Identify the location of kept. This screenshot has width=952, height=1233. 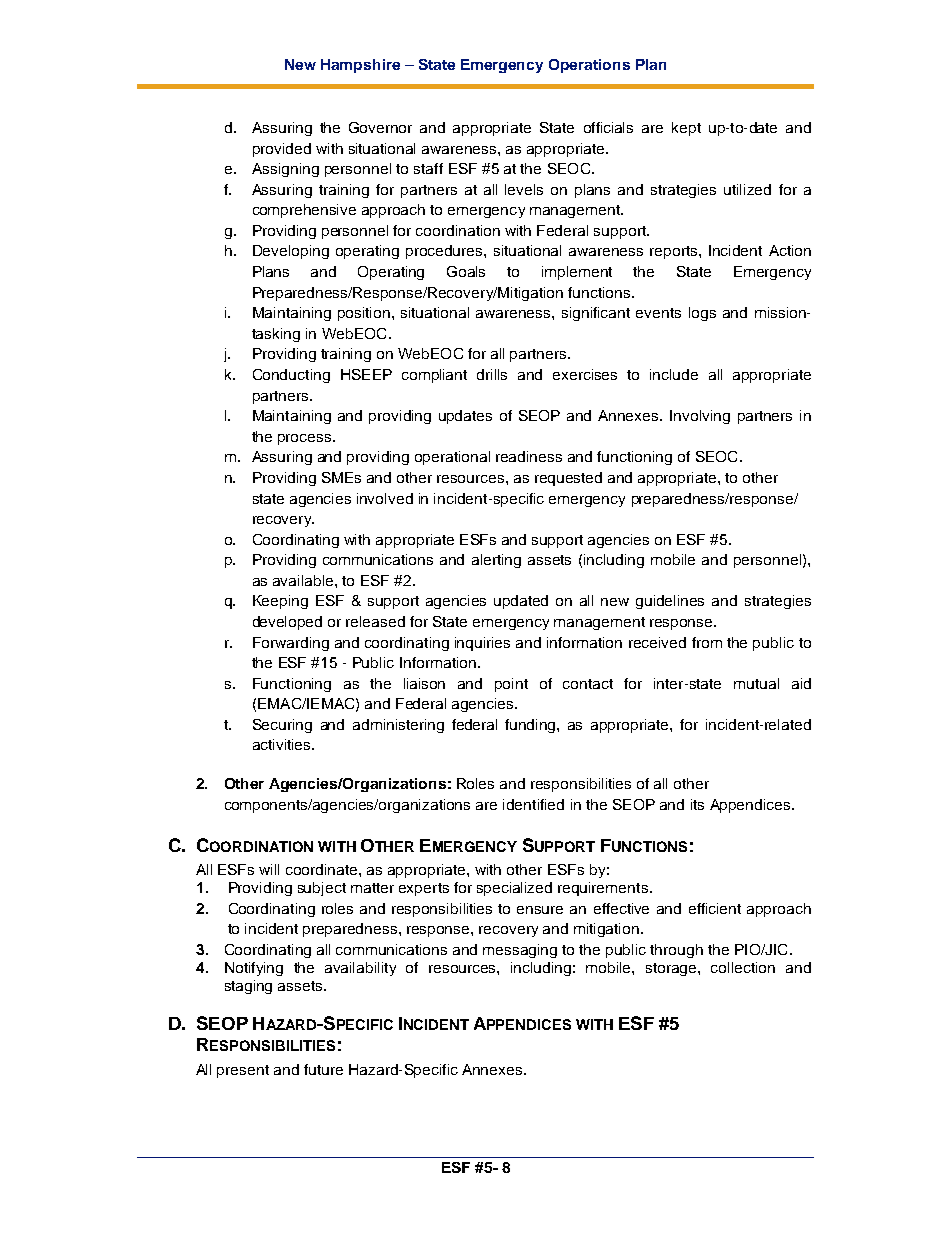
(686, 129).
